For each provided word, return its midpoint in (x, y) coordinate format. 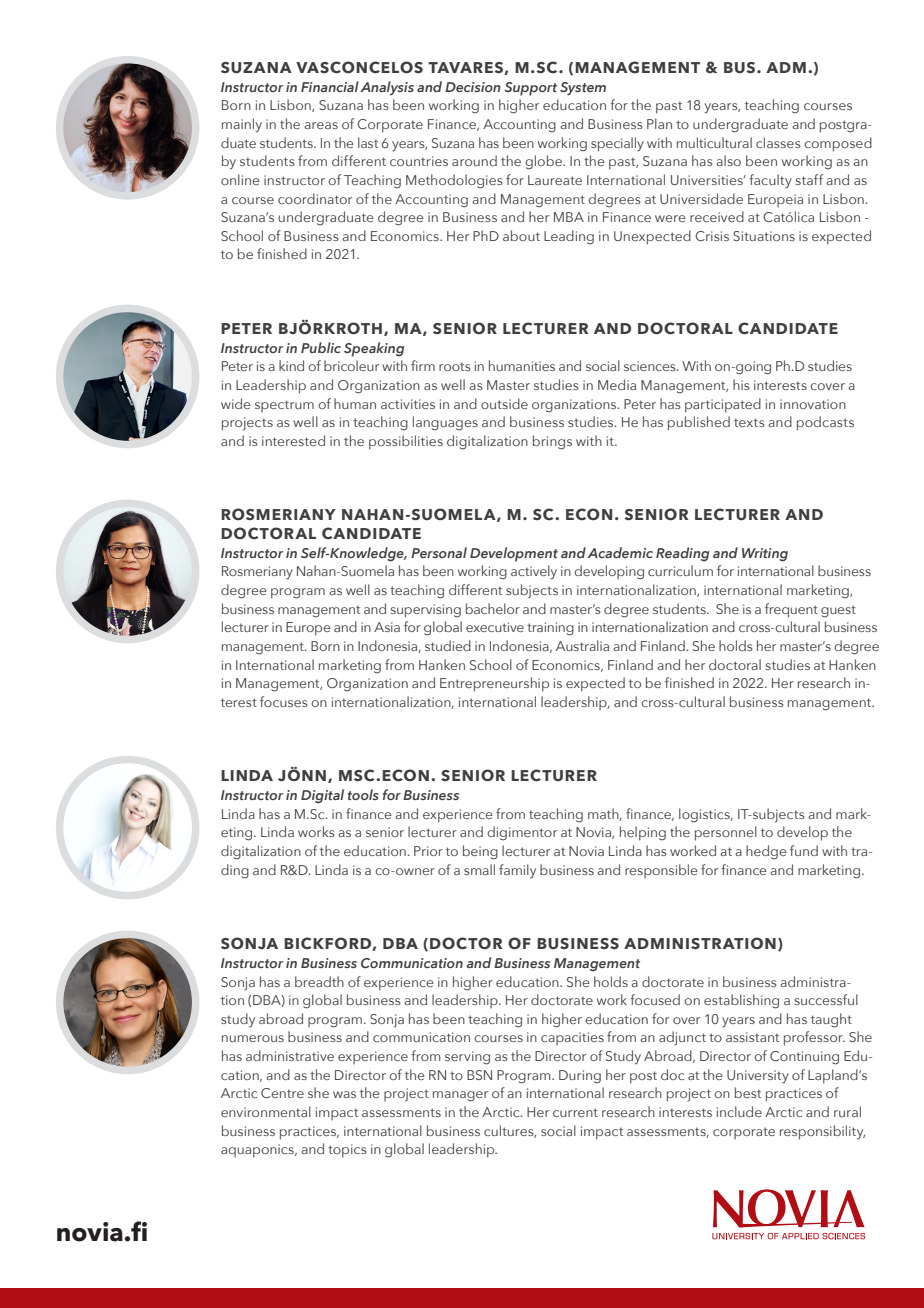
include (739, 1111)
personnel (726, 833)
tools (363, 794)
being (480, 852)
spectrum (284, 406)
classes (778, 142)
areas (321, 125)
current (575, 1112)
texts (749, 422)
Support (530, 89)
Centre (282, 1093)
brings (552, 442)
